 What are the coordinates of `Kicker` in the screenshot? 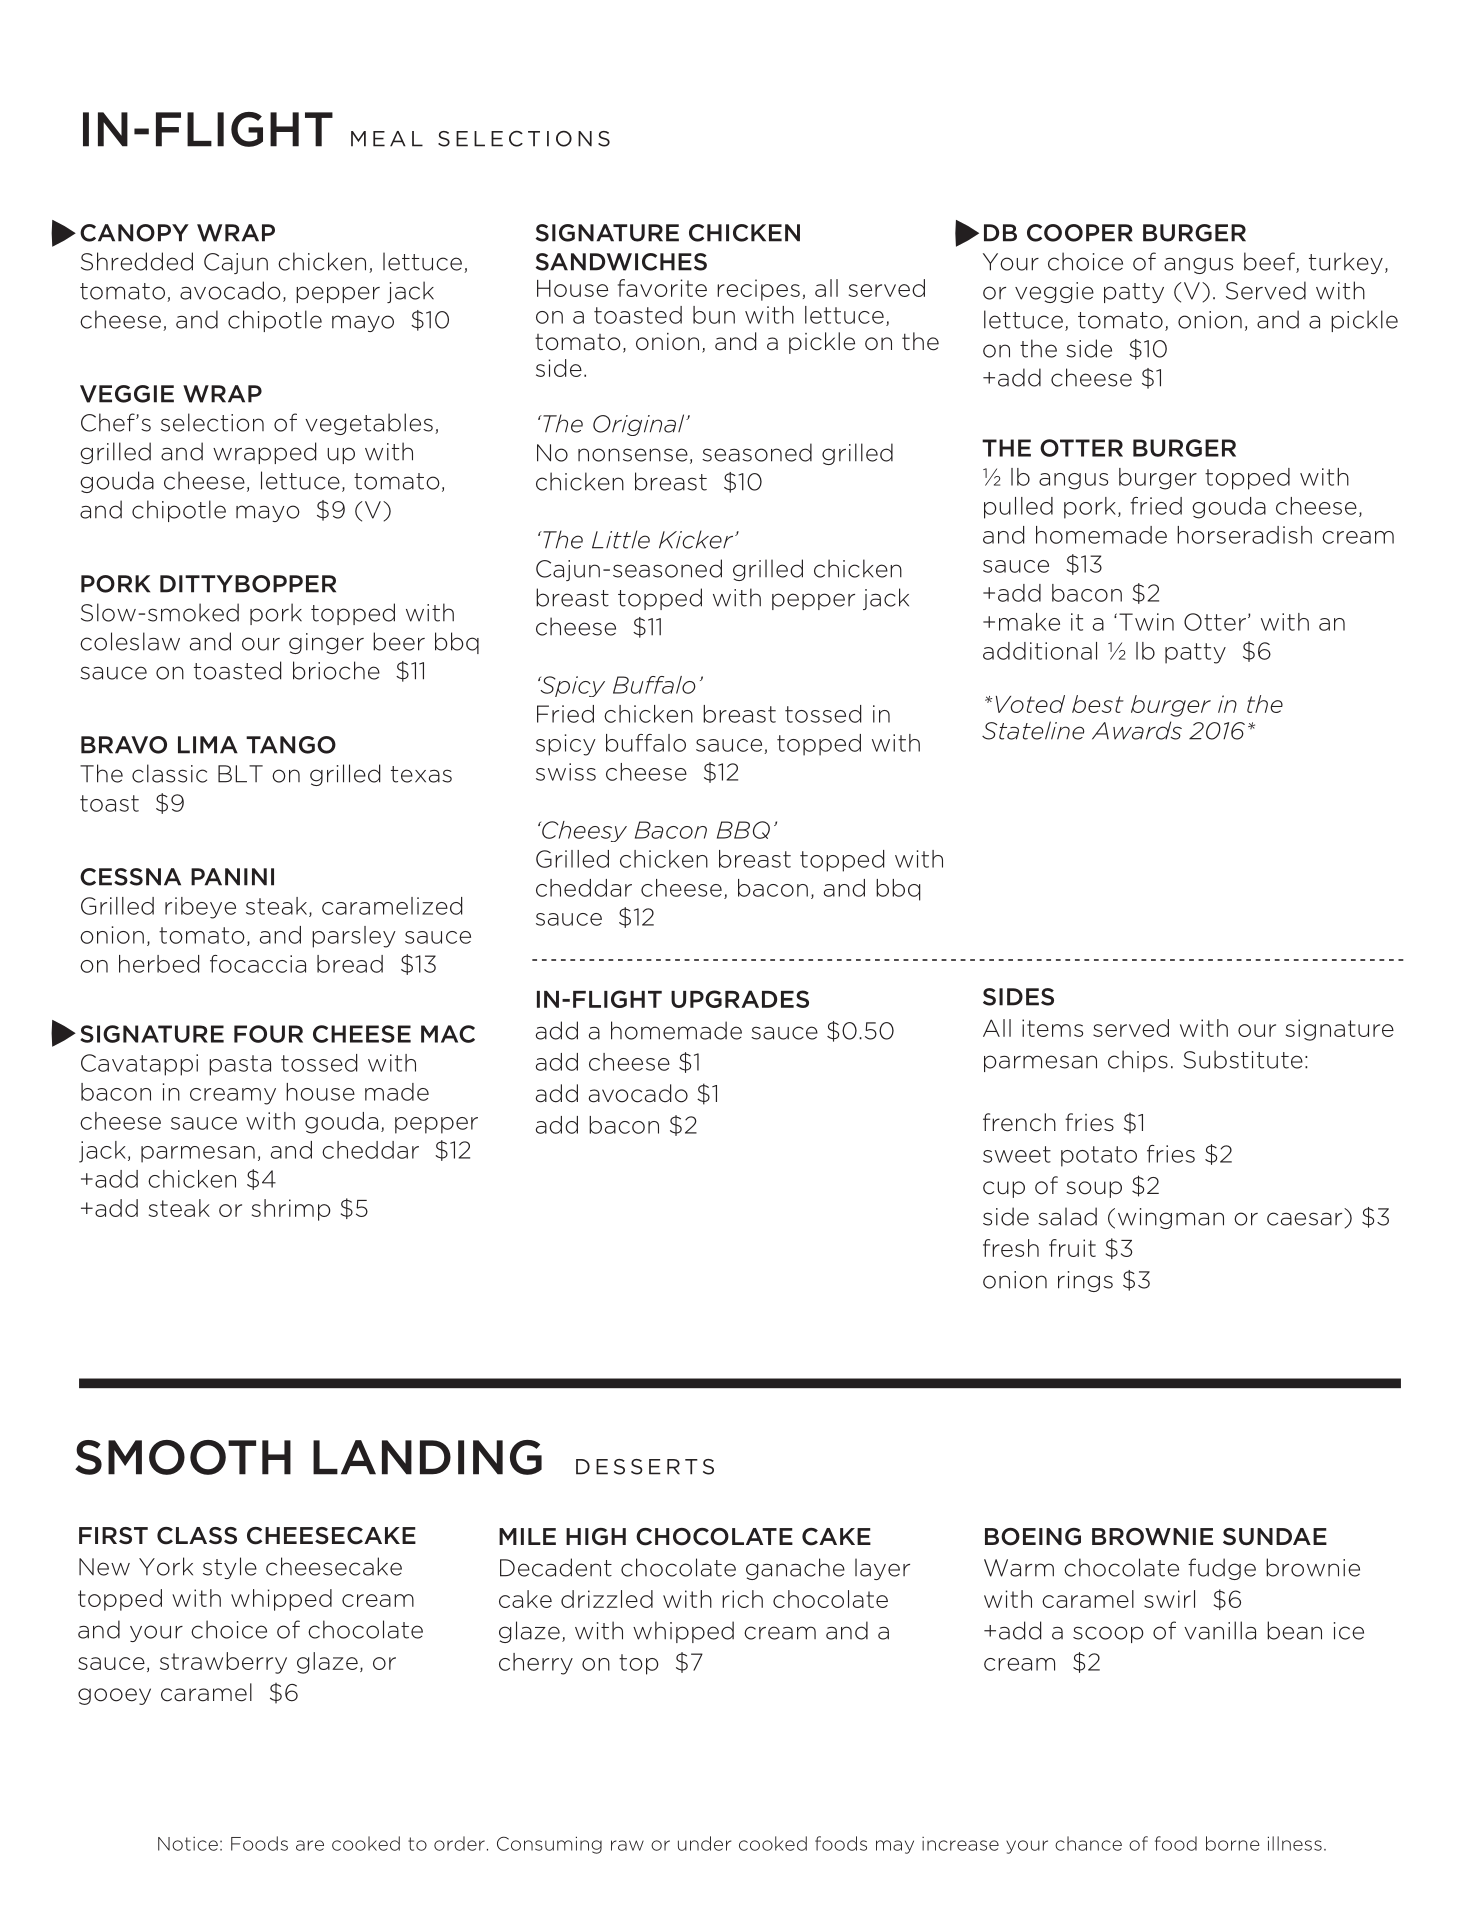 It's located at (697, 539).
